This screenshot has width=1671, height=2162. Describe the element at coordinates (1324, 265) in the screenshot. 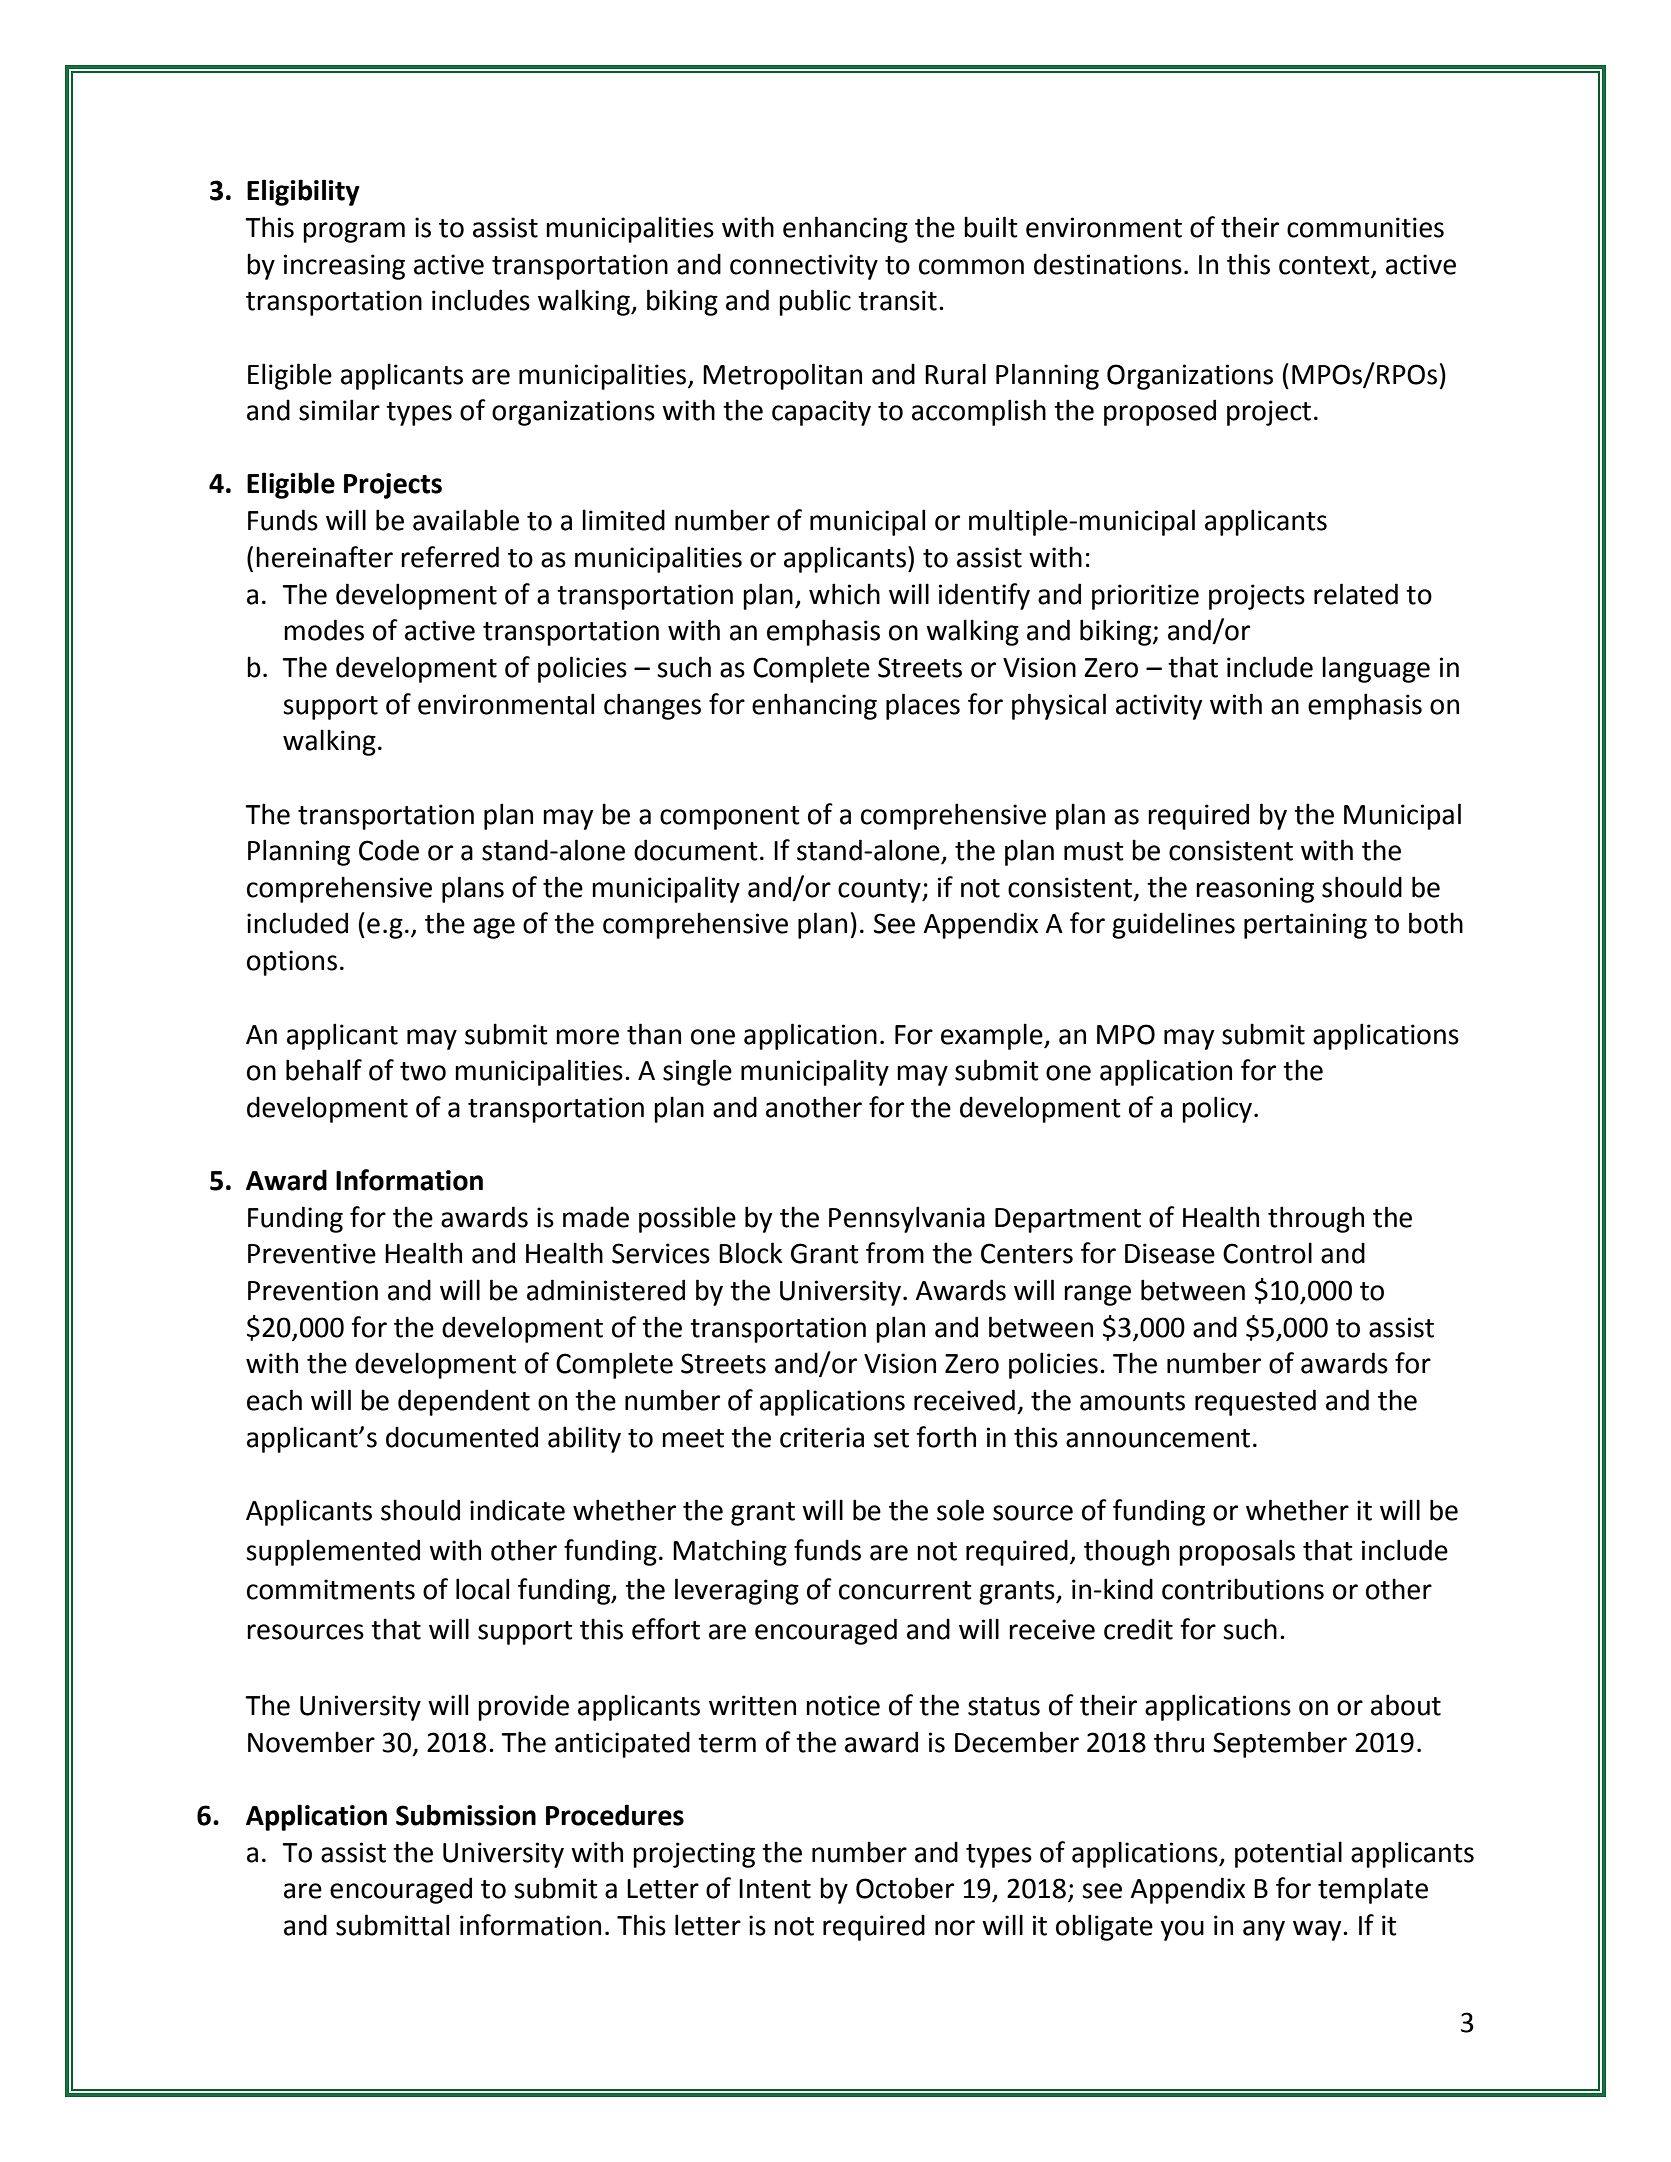

I see `context` at that location.
